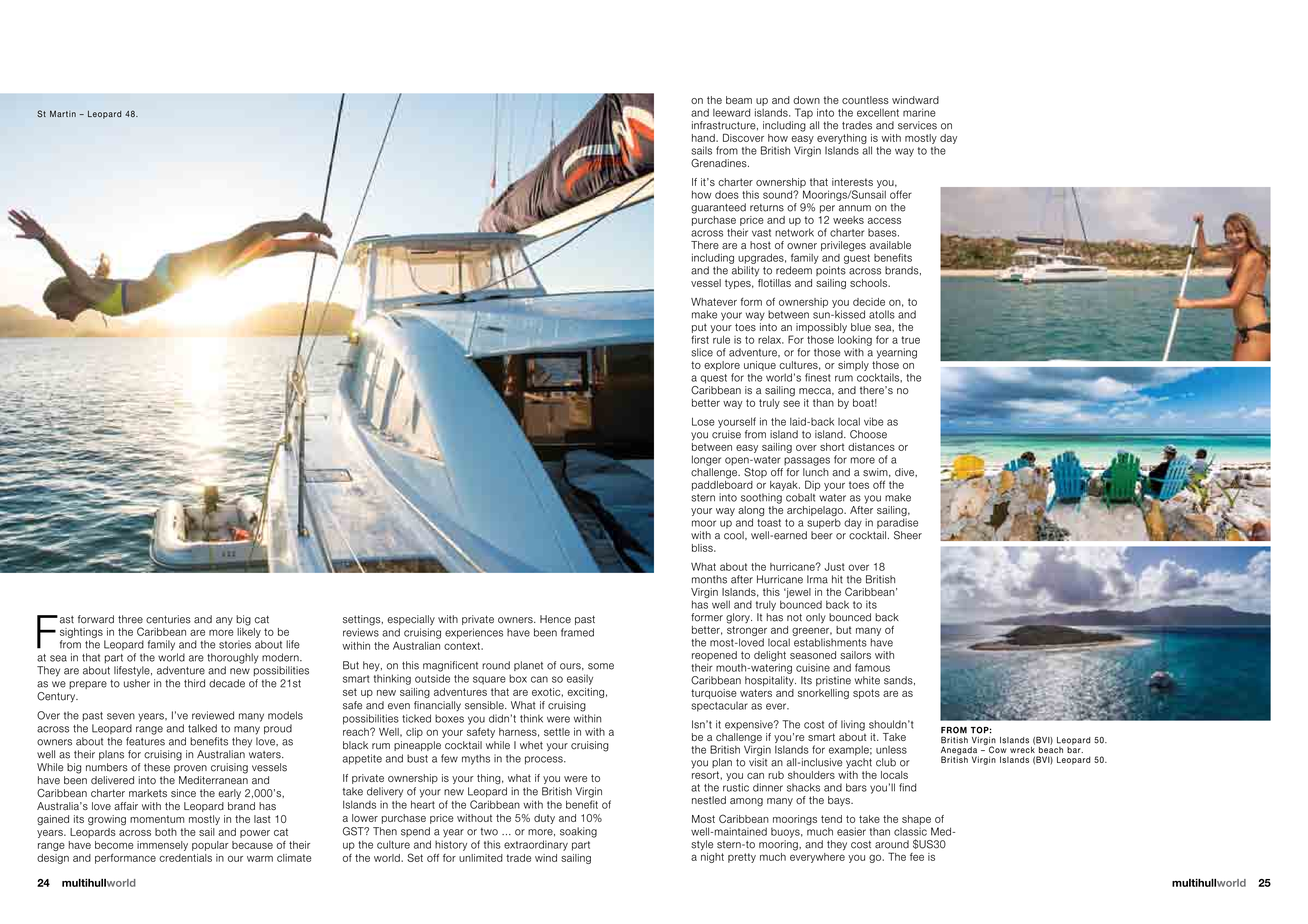 This image has height=924, width=1308. Describe the element at coordinates (917, 125) in the image. I see `services` at that location.
